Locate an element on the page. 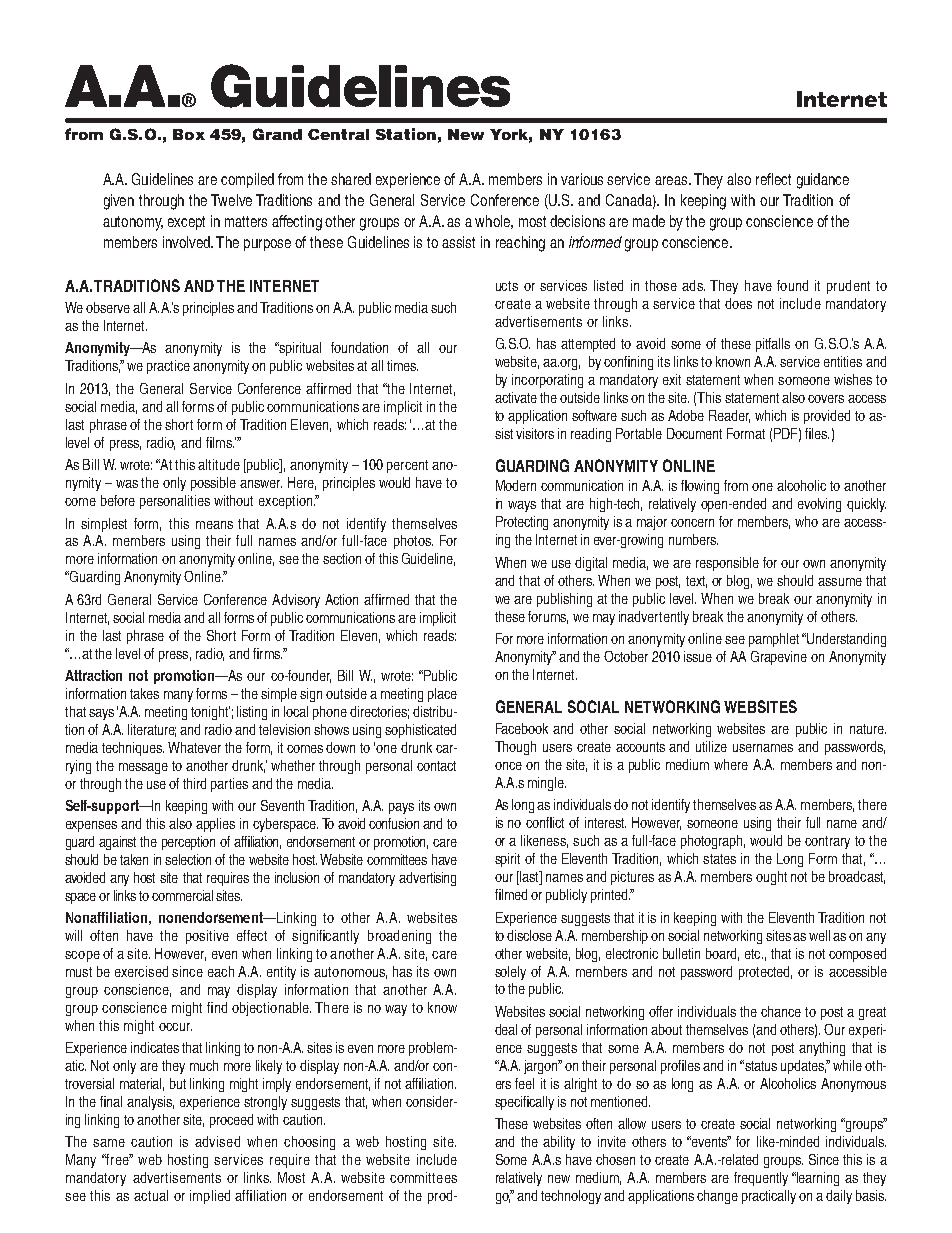  was is located at coordinates (127, 484).
